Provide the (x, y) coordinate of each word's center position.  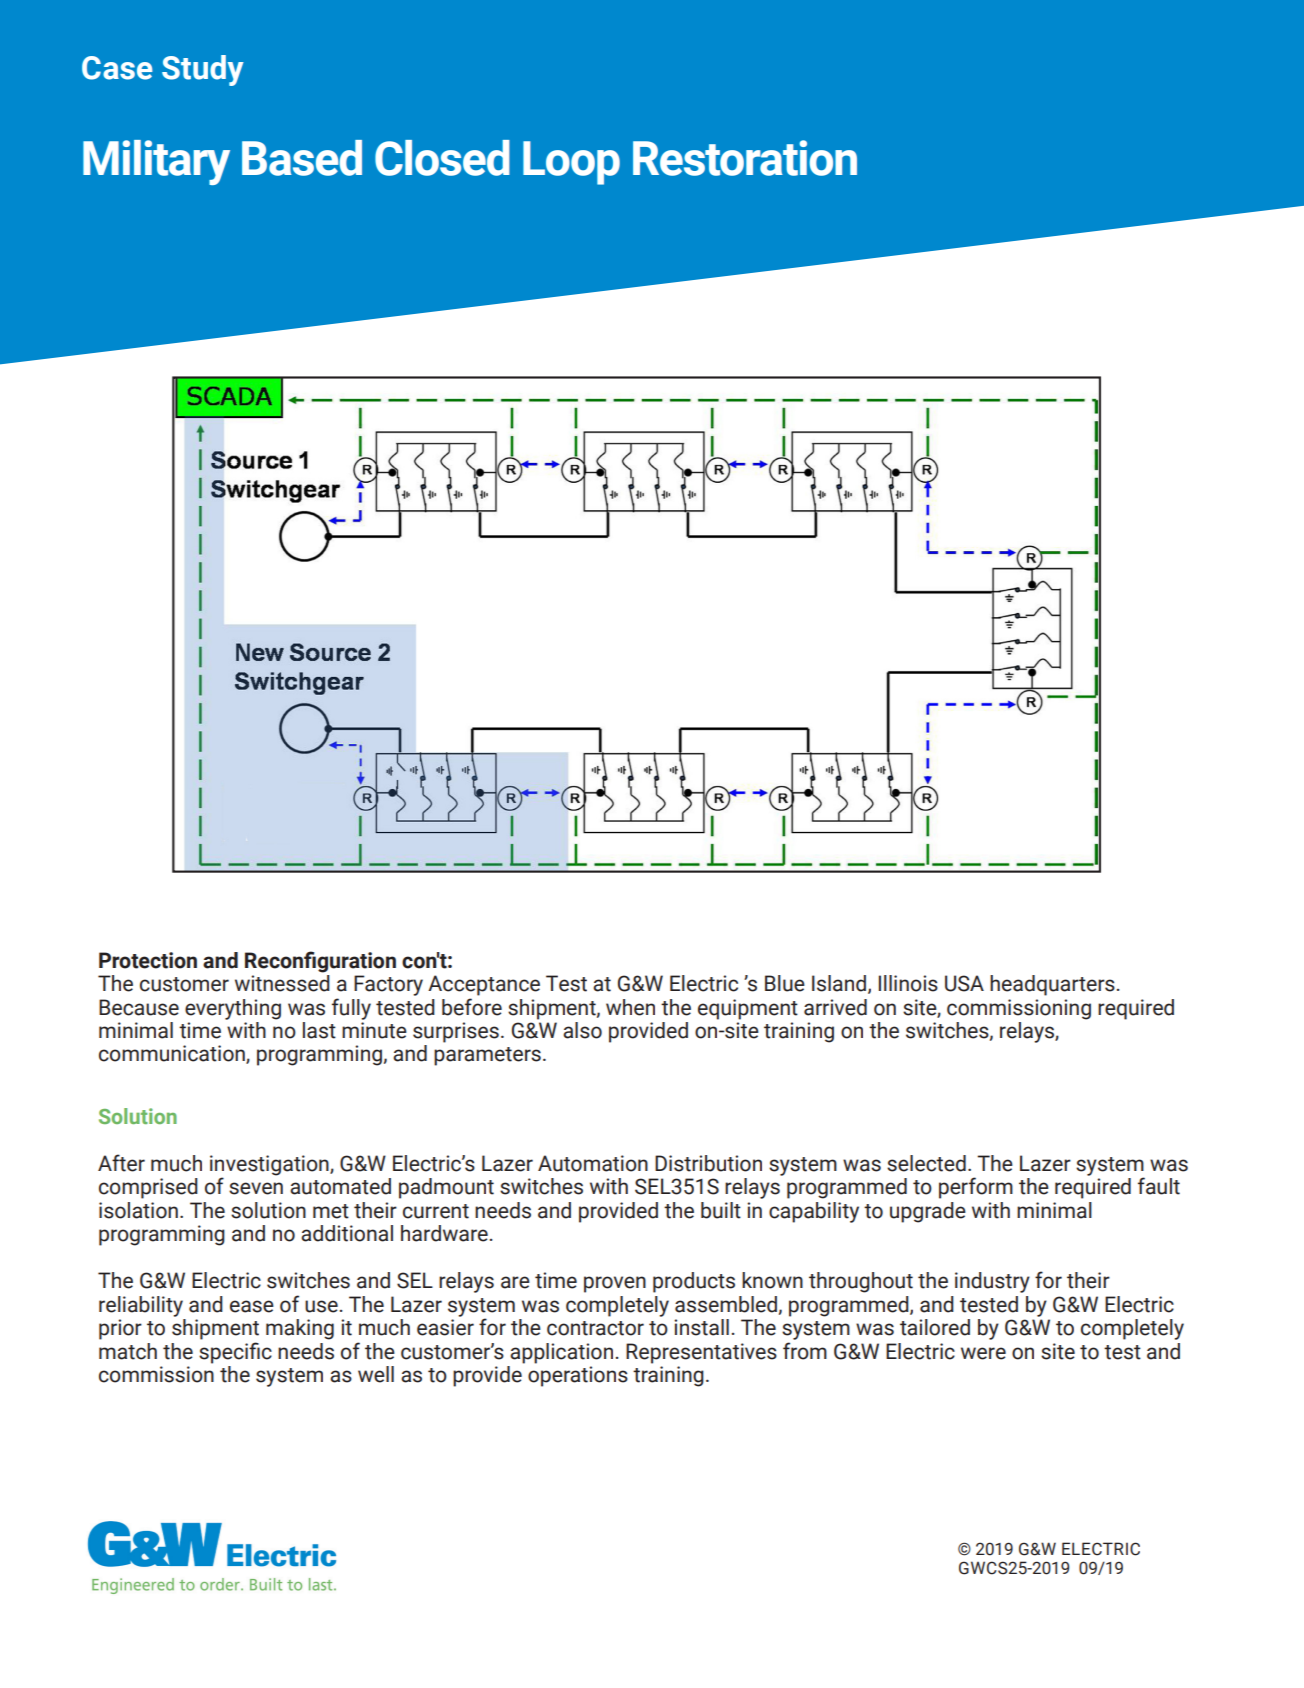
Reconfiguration (320, 962)
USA (964, 983)
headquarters (1052, 985)
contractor (595, 1328)
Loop (571, 163)
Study (203, 70)
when (630, 1007)
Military (156, 162)
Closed (442, 158)
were (983, 1353)
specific (235, 1353)
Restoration (745, 158)
